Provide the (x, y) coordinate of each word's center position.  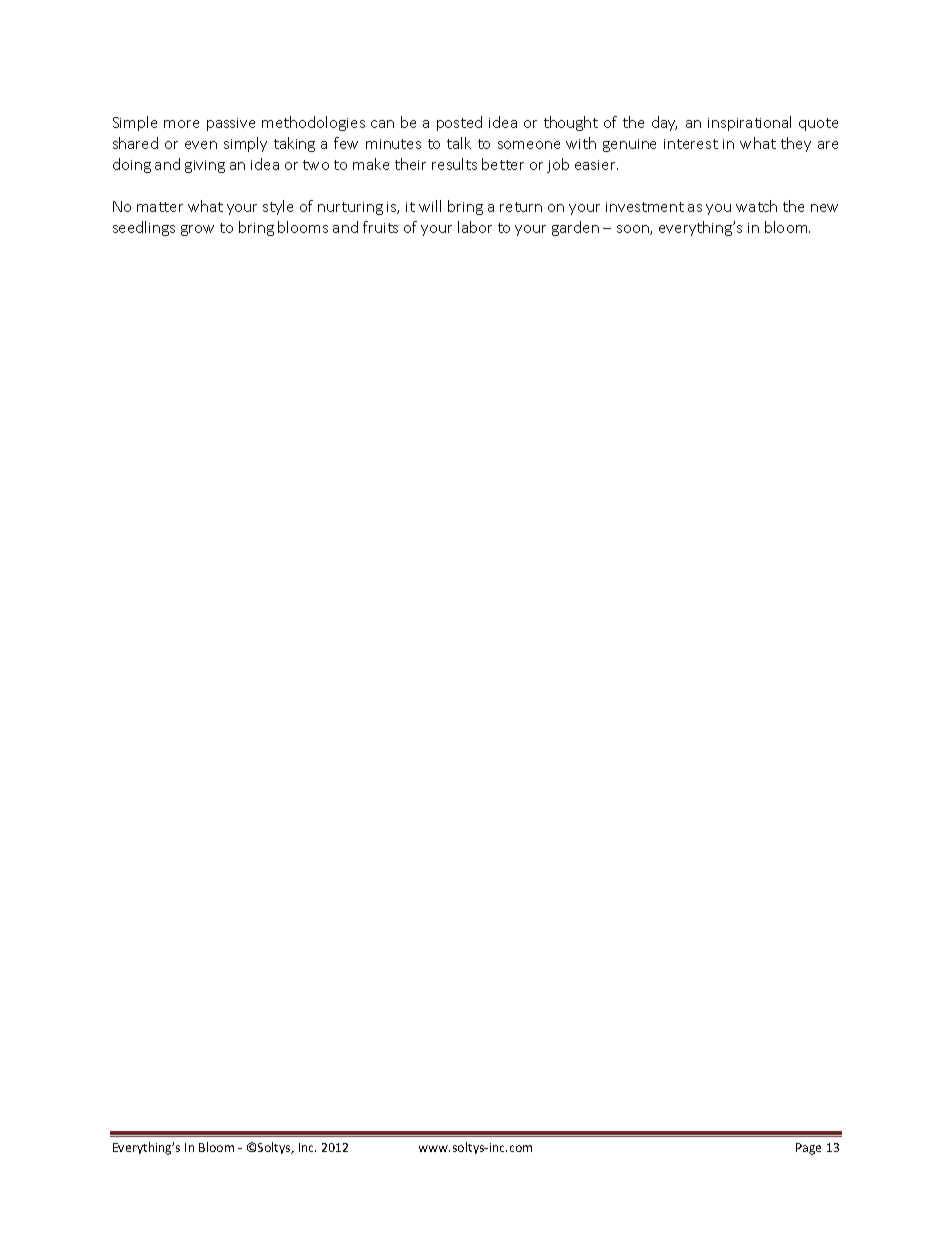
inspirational (749, 123)
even (201, 145)
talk (459, 143)
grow (197, 230)
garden (575, 228)
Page (808, 1149)
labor (475, 227)
